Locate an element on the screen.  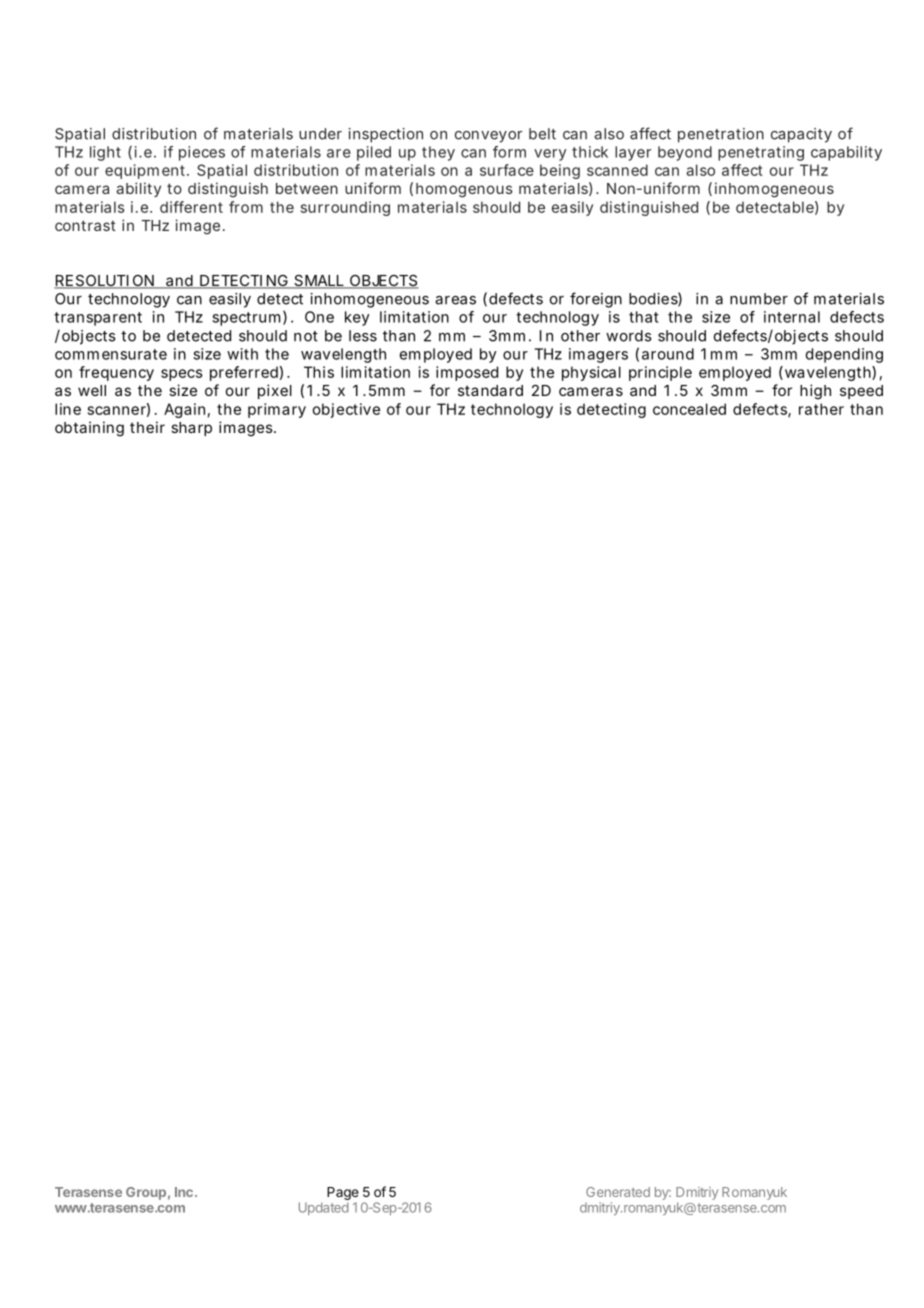
equipment is located at coordinates (147, 171).
